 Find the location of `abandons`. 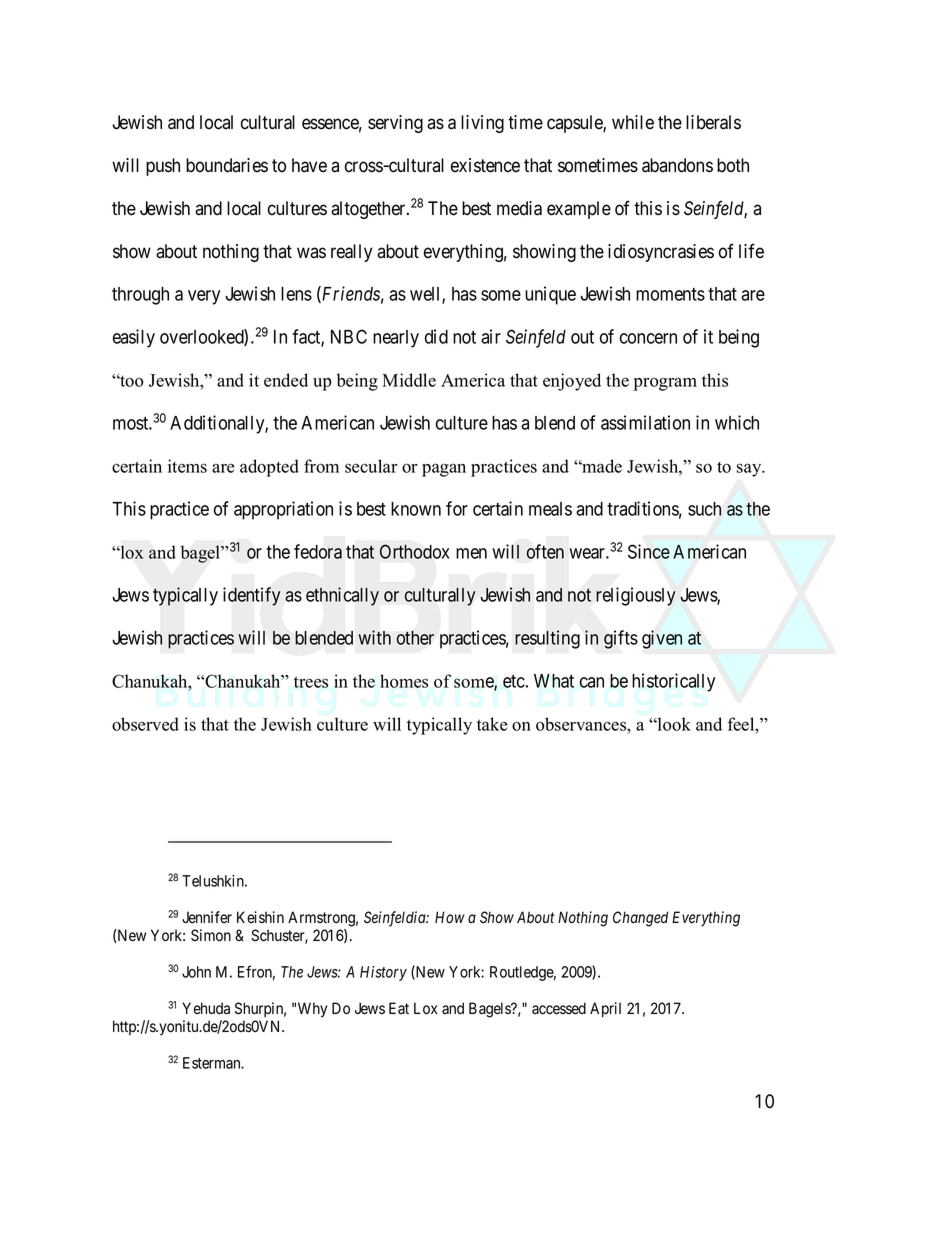

abandons is located at coordinates (677, 165).
